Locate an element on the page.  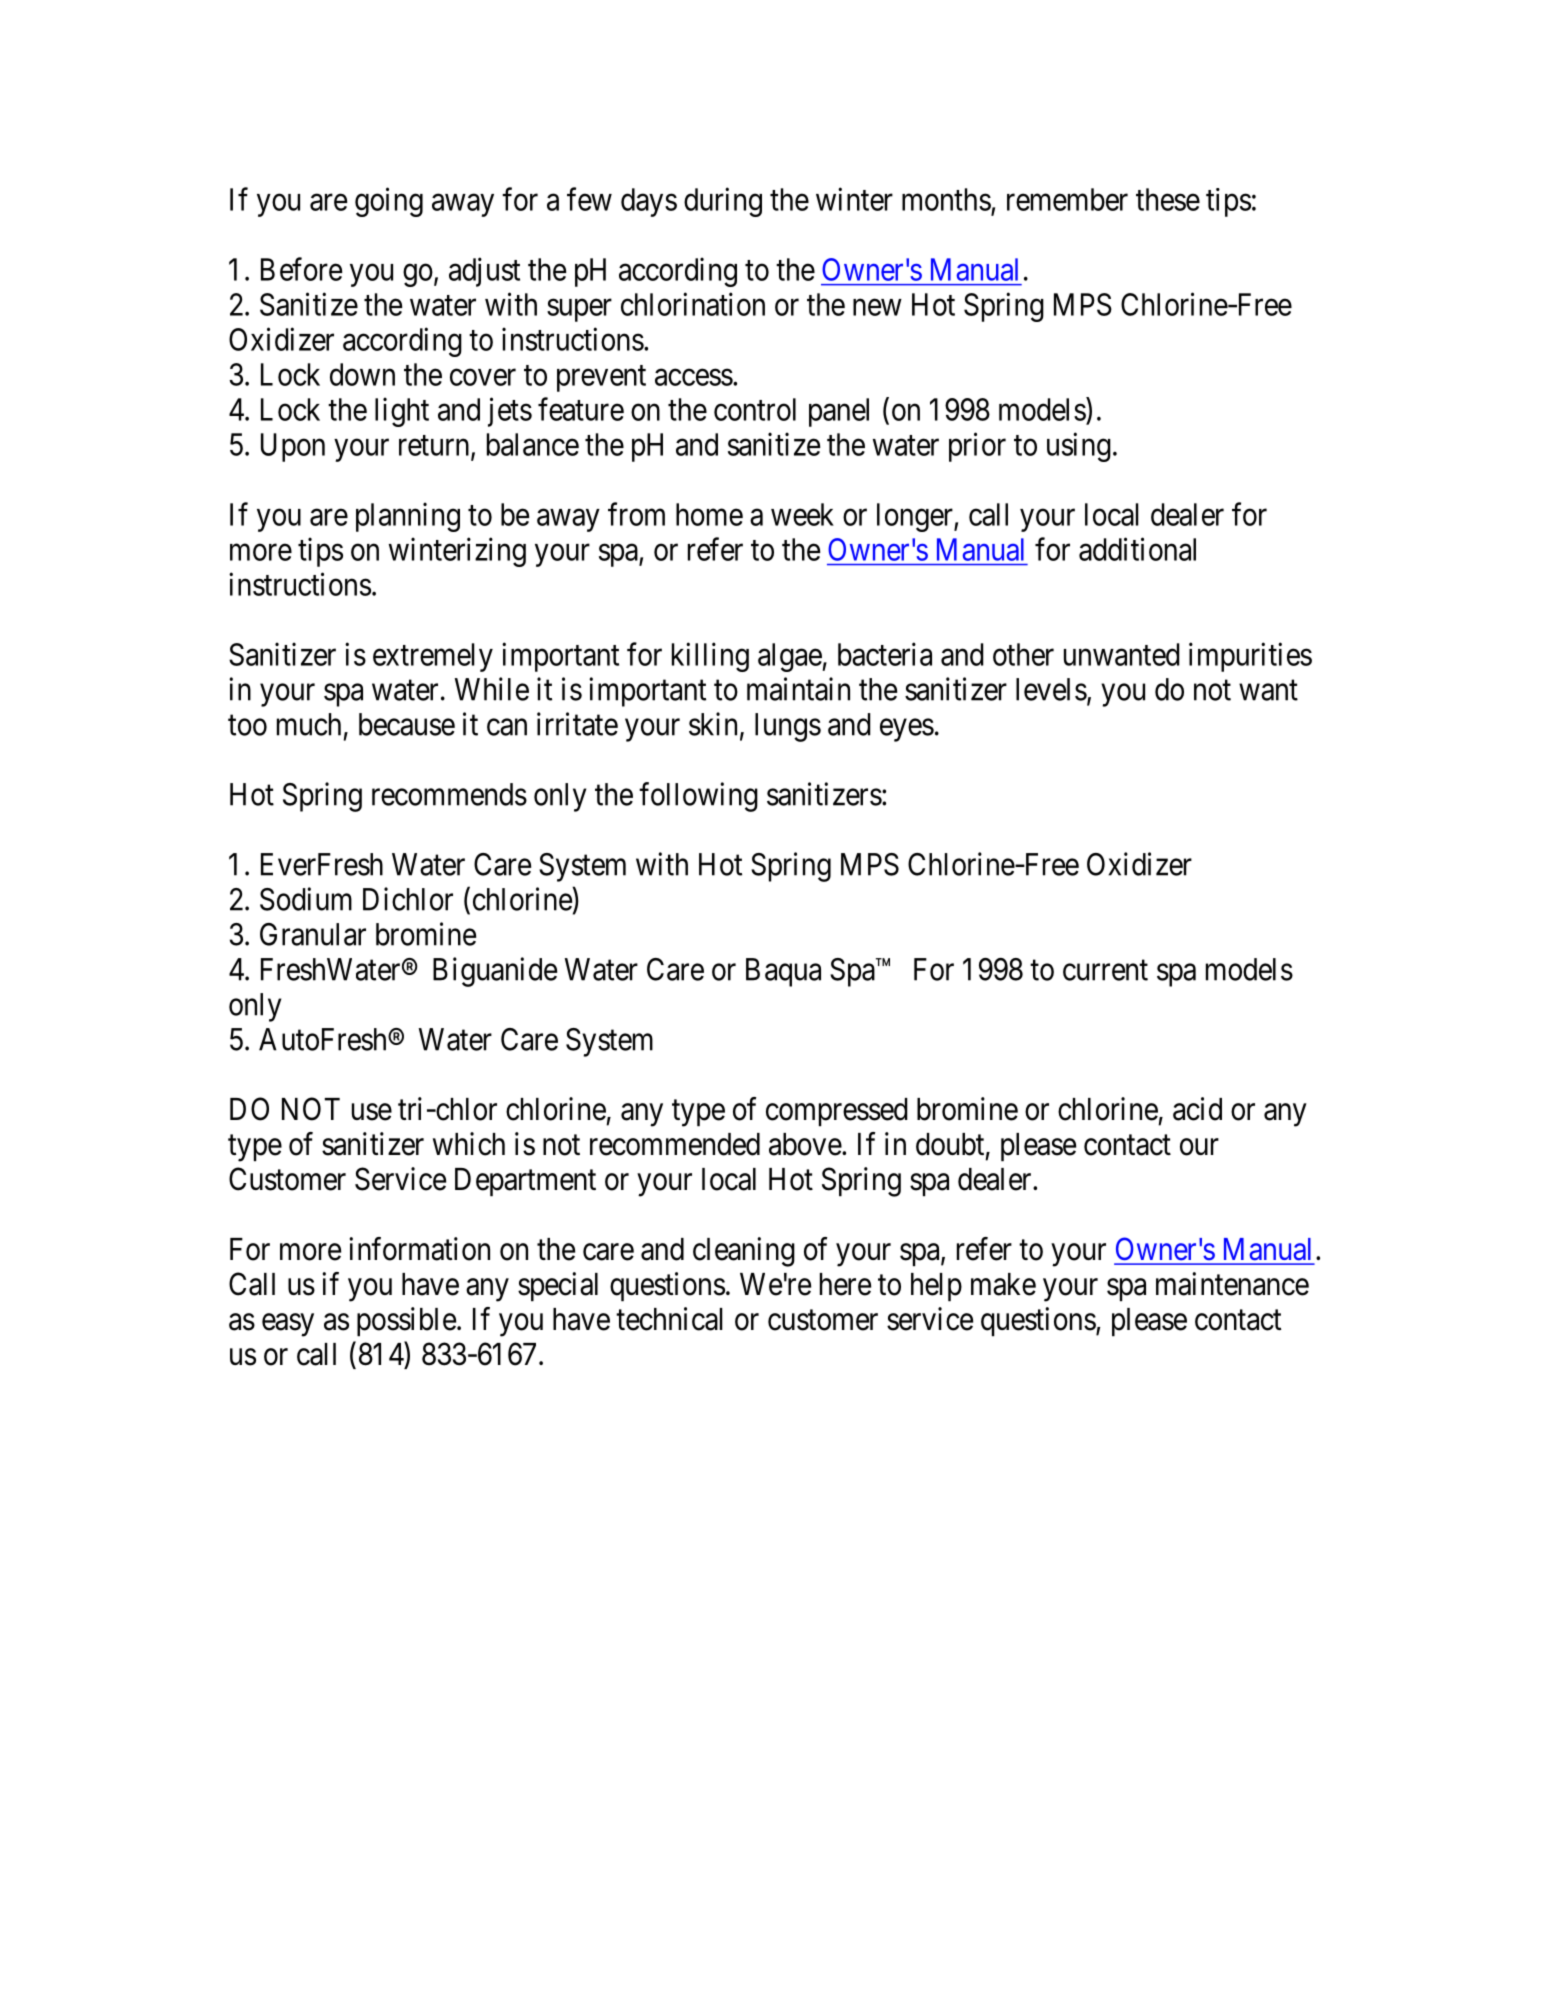
possible is located at coordinates (406, 1322).
